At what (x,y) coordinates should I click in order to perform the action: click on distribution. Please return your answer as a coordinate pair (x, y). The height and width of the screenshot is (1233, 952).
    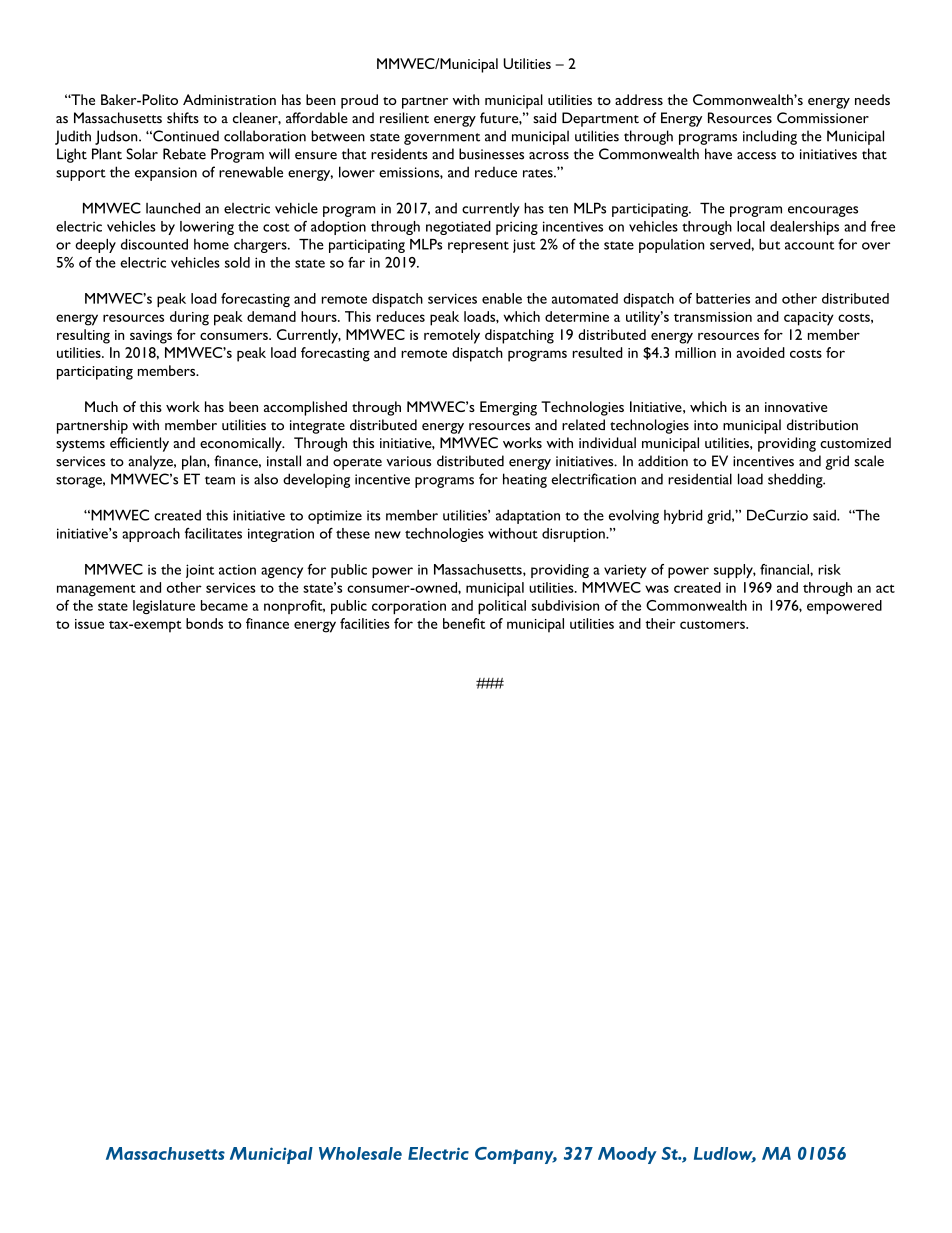
    Looking at the image, I should click on (822, 425).
